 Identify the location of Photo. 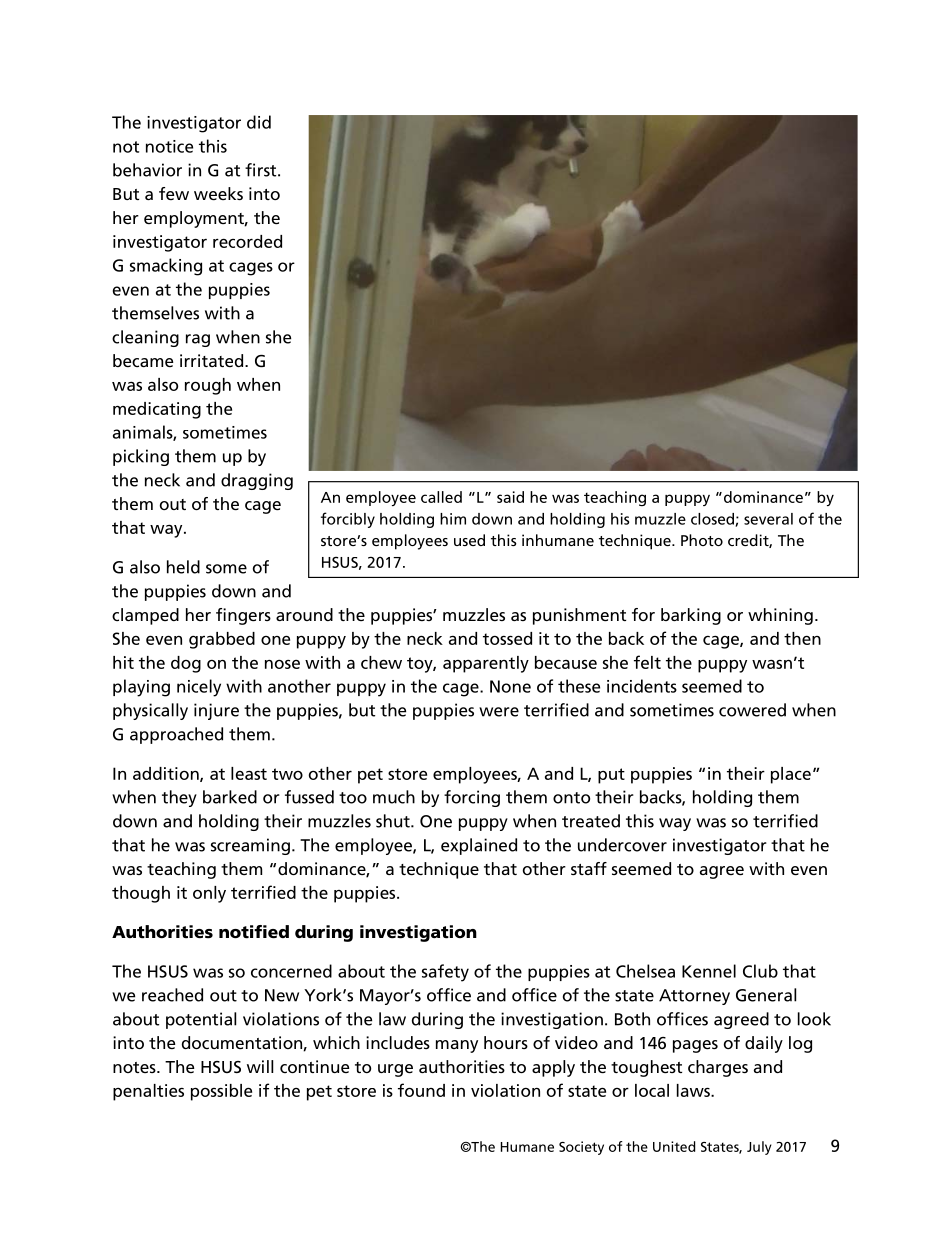
(702, 540).
